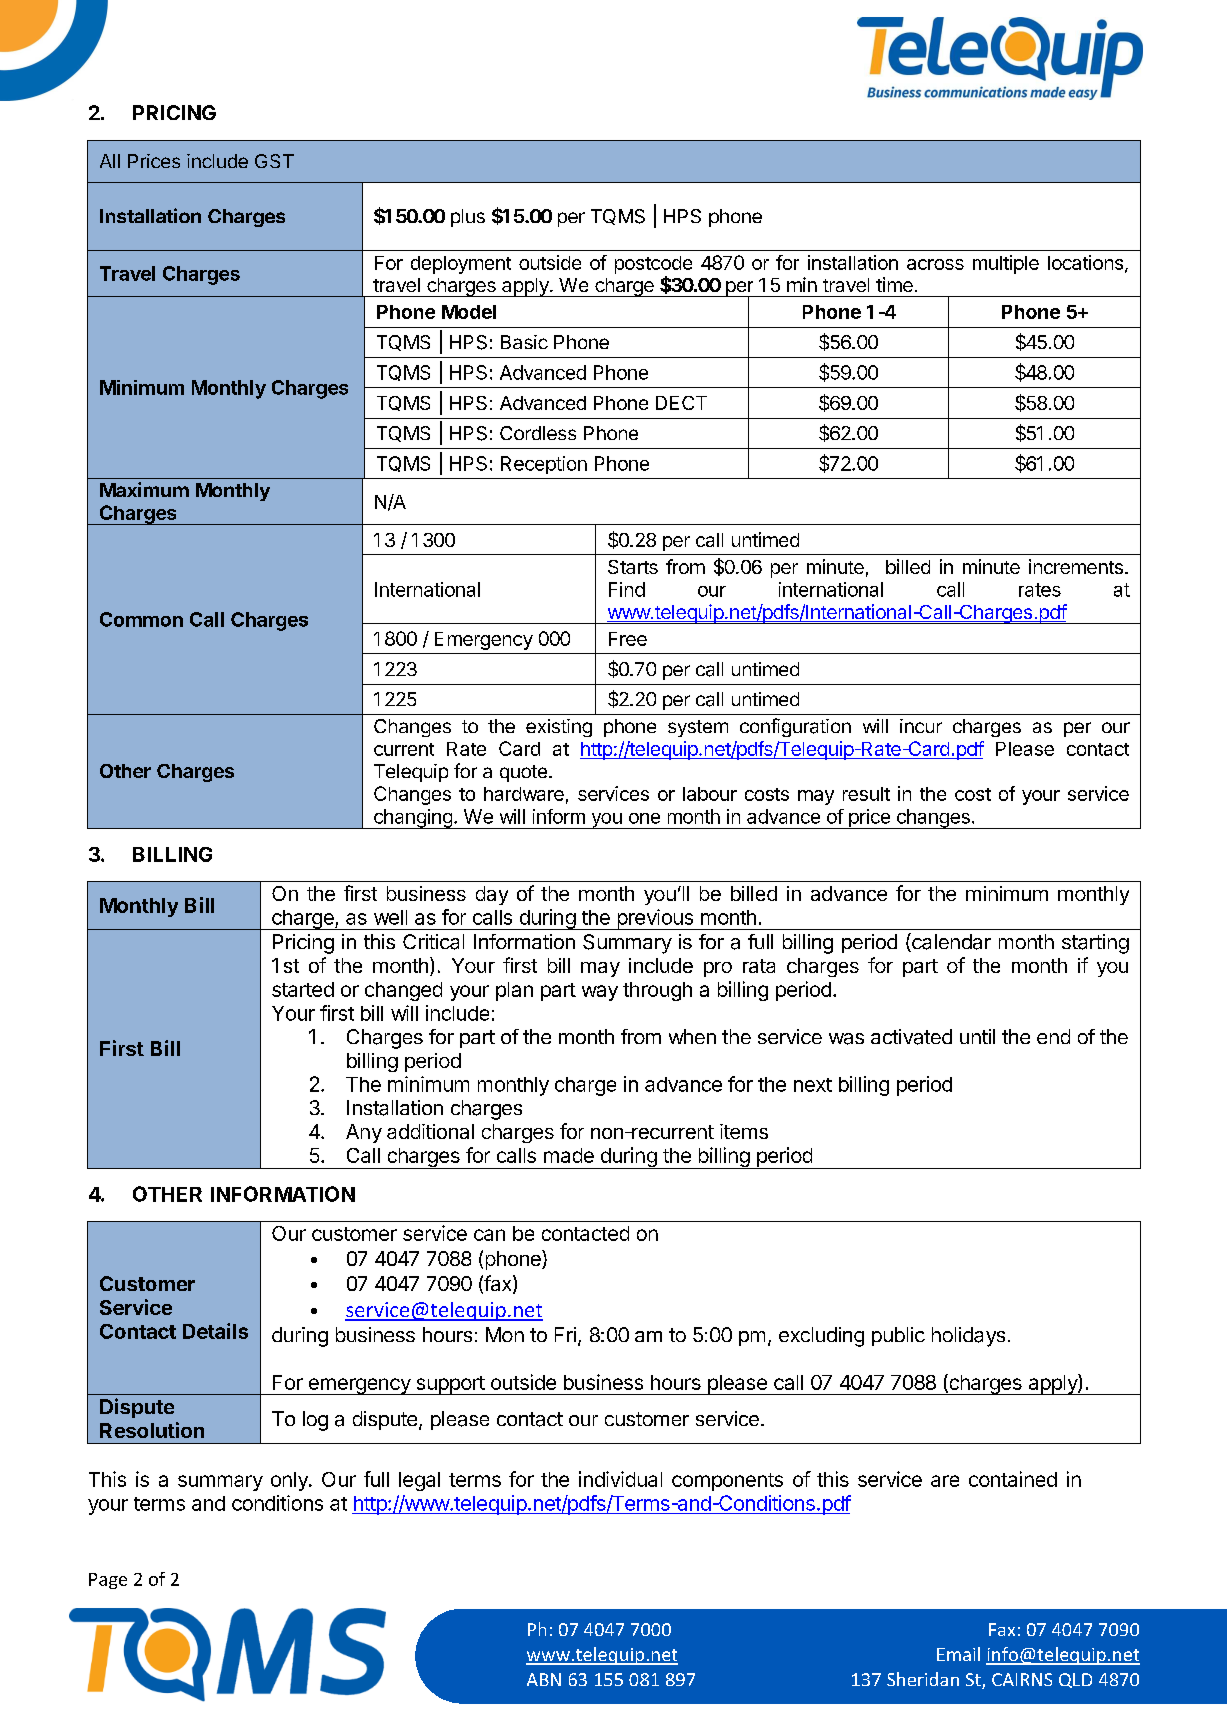 The width and height of the image is (1227, 1736). Describe the element at coordinates (303, 989) in the image. I see `started` at that location.
